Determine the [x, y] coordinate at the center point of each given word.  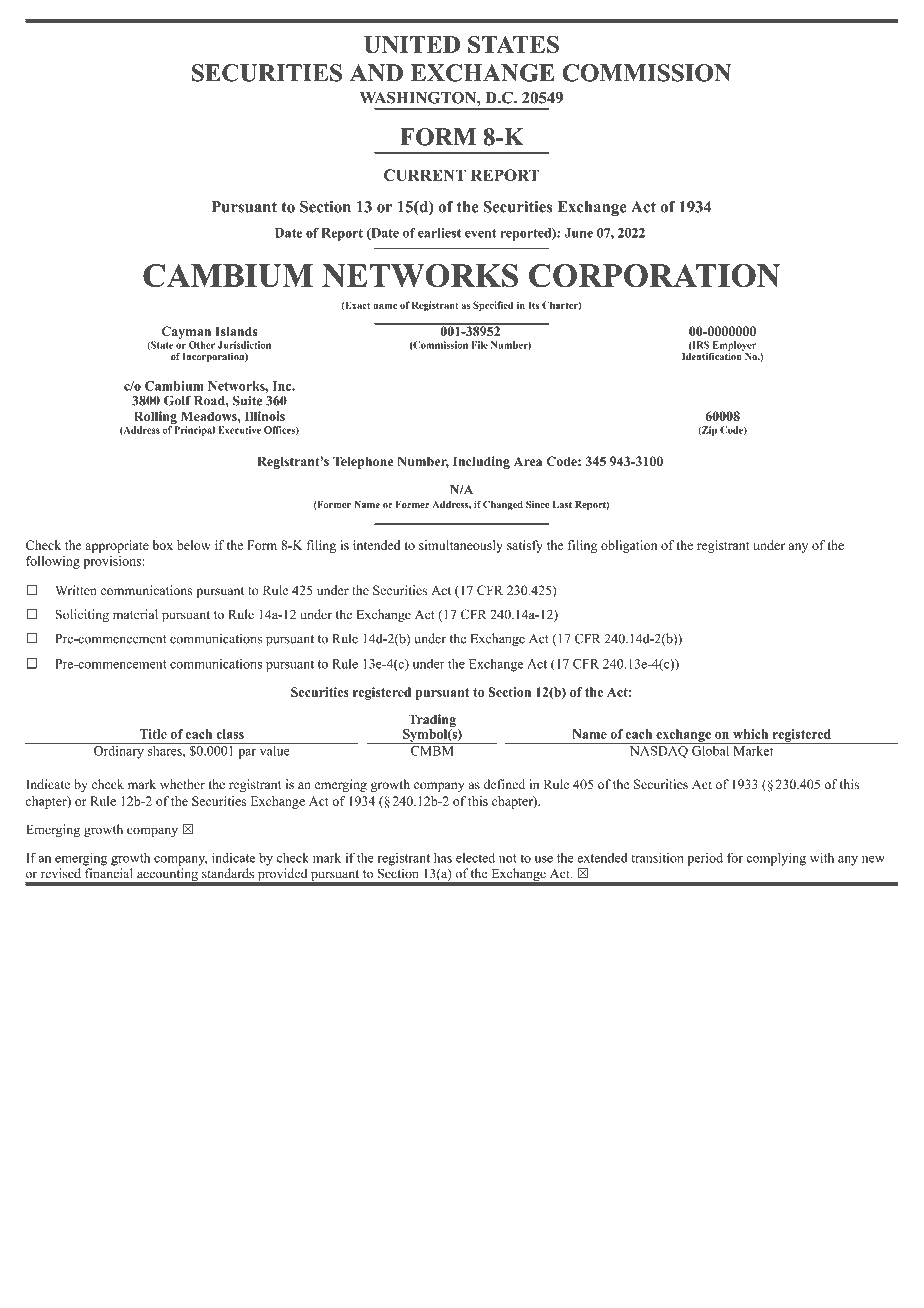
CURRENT [425, 175]
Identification [713, 355]
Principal [194, 431]
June [578, 233]
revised [61, 873]
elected [475, 858]
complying [776, 859]
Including [481, 462]
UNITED [412, 45]
